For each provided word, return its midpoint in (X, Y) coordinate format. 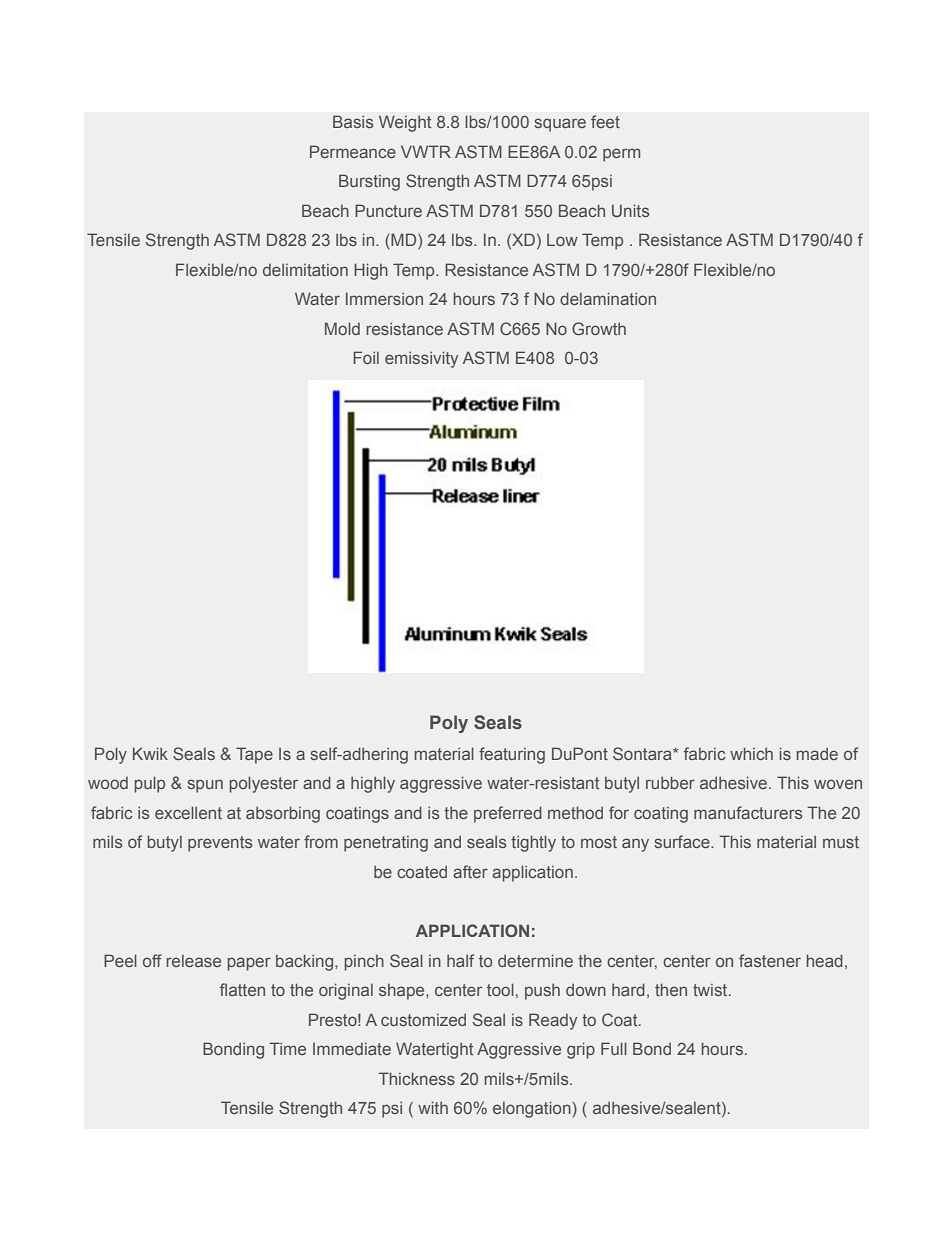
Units (630, 210)
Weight (405, 123)
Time (287, 1048)
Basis (353, 121)
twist (711, 990)
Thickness (416, 1078)
